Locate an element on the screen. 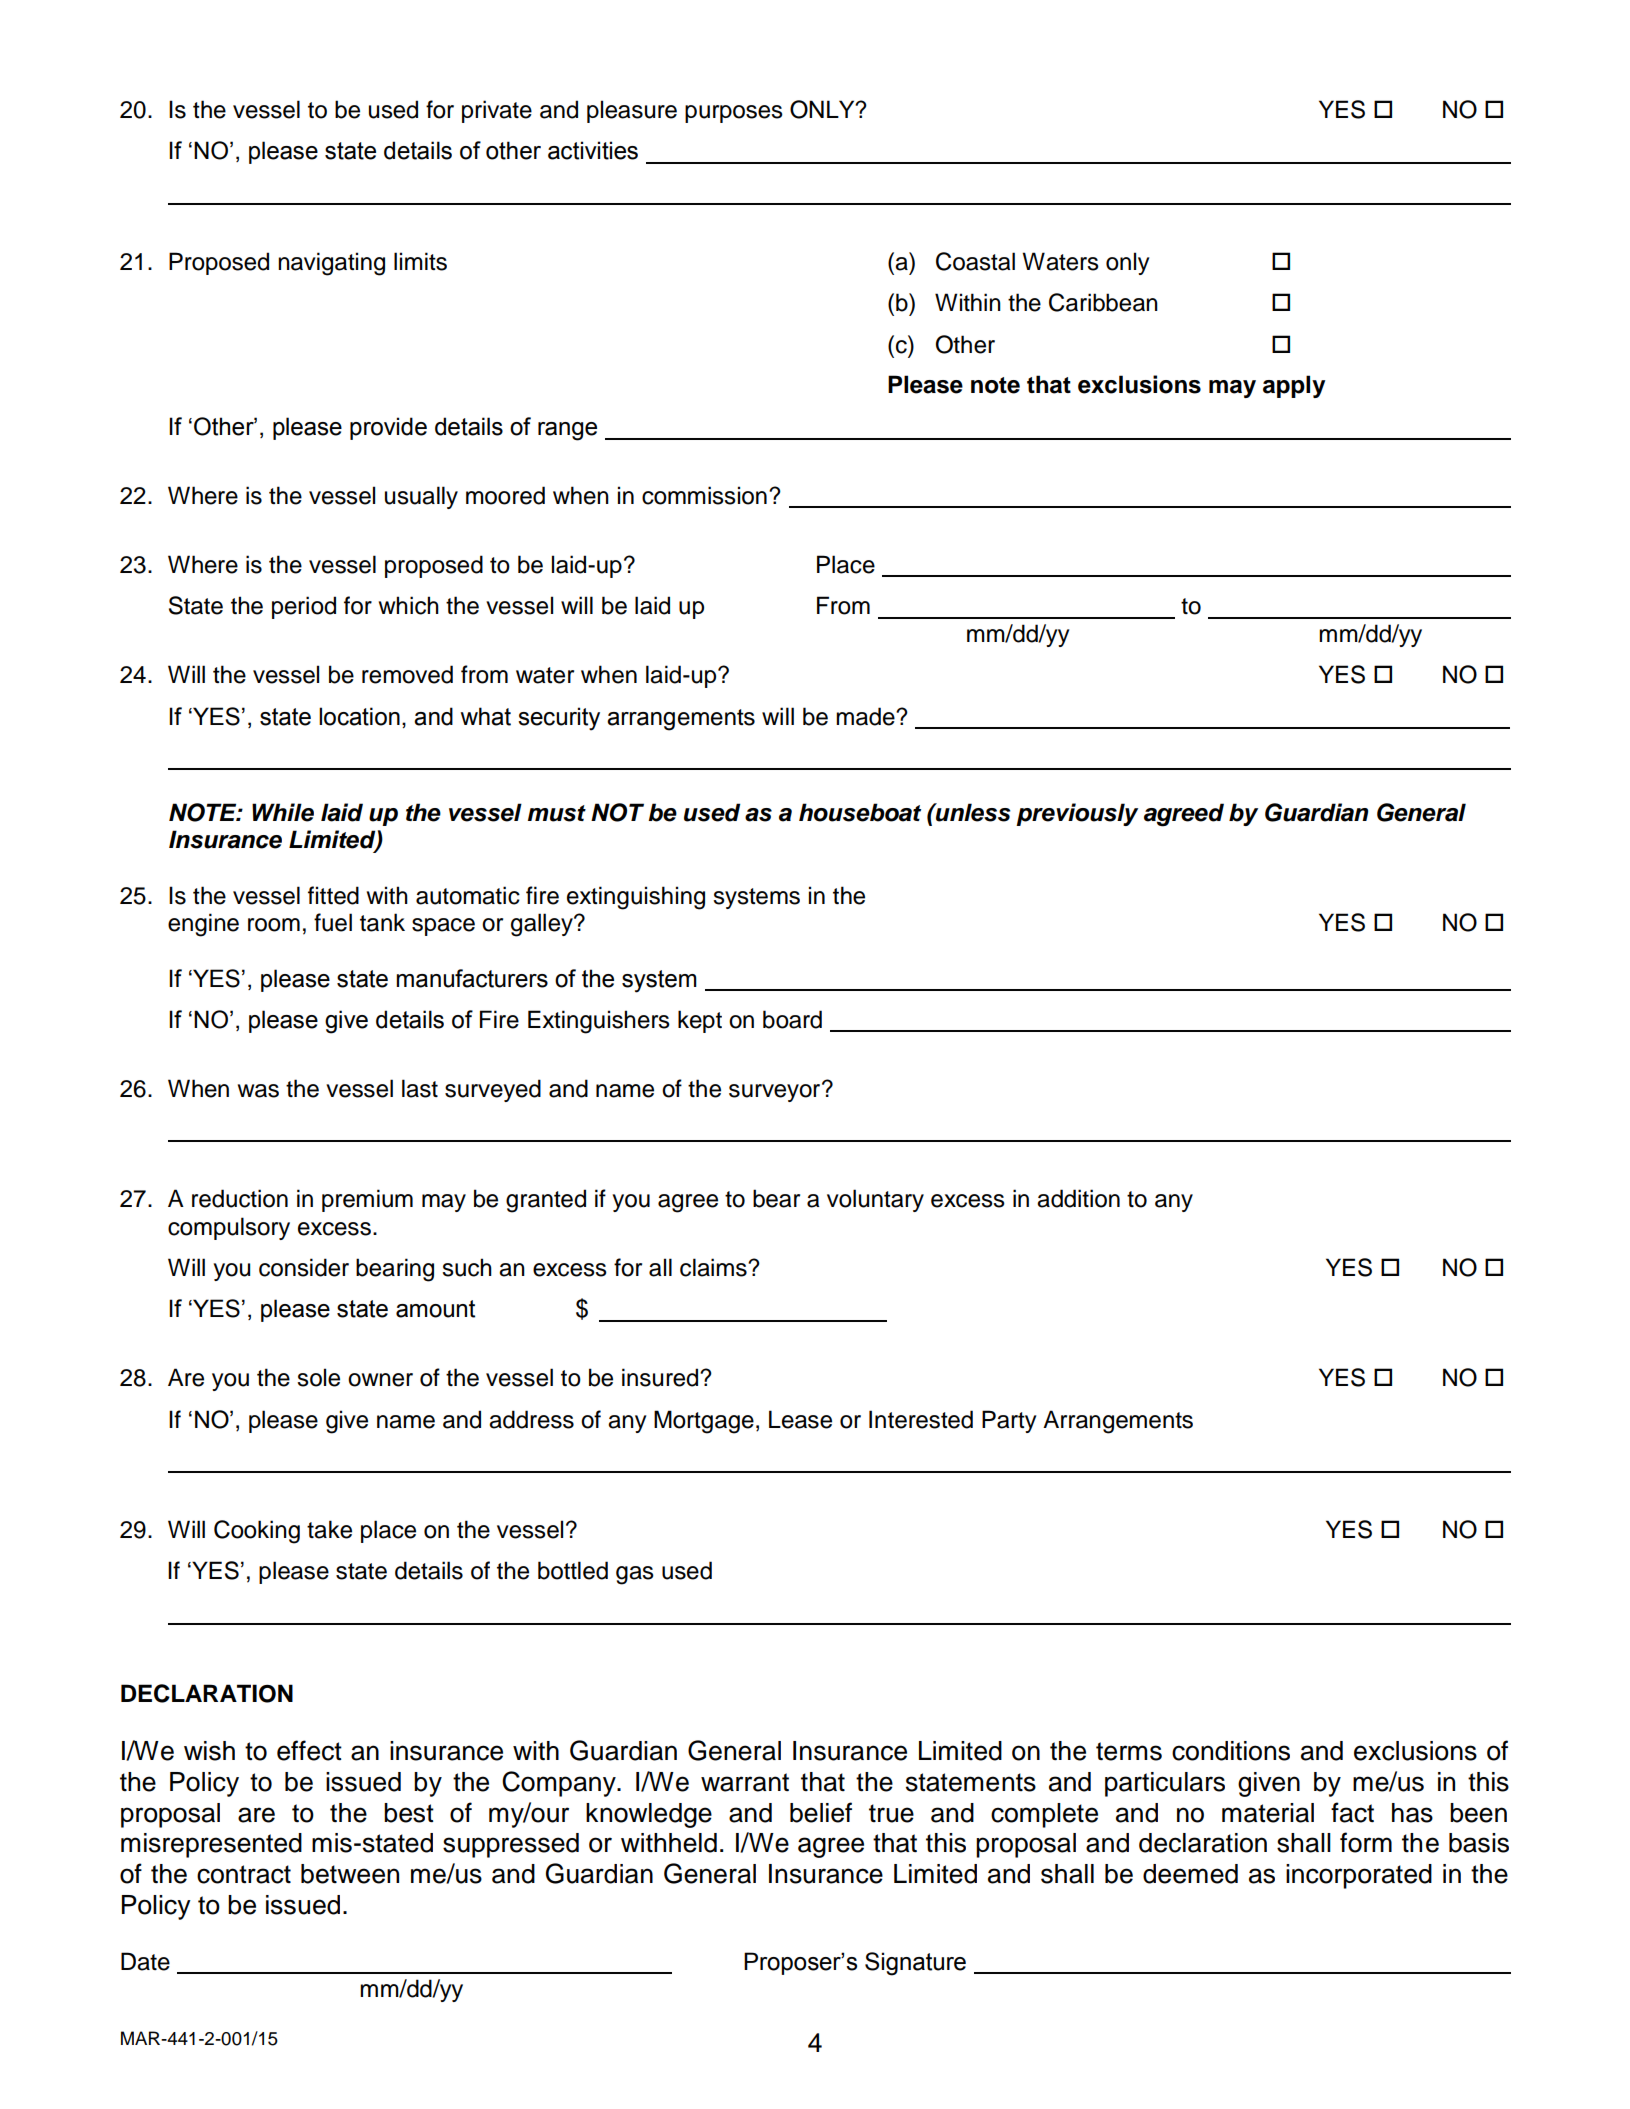 Image resolution: width=1630 pixels, height=2109 pixels. navigating is located at coordinates (331, 264).
